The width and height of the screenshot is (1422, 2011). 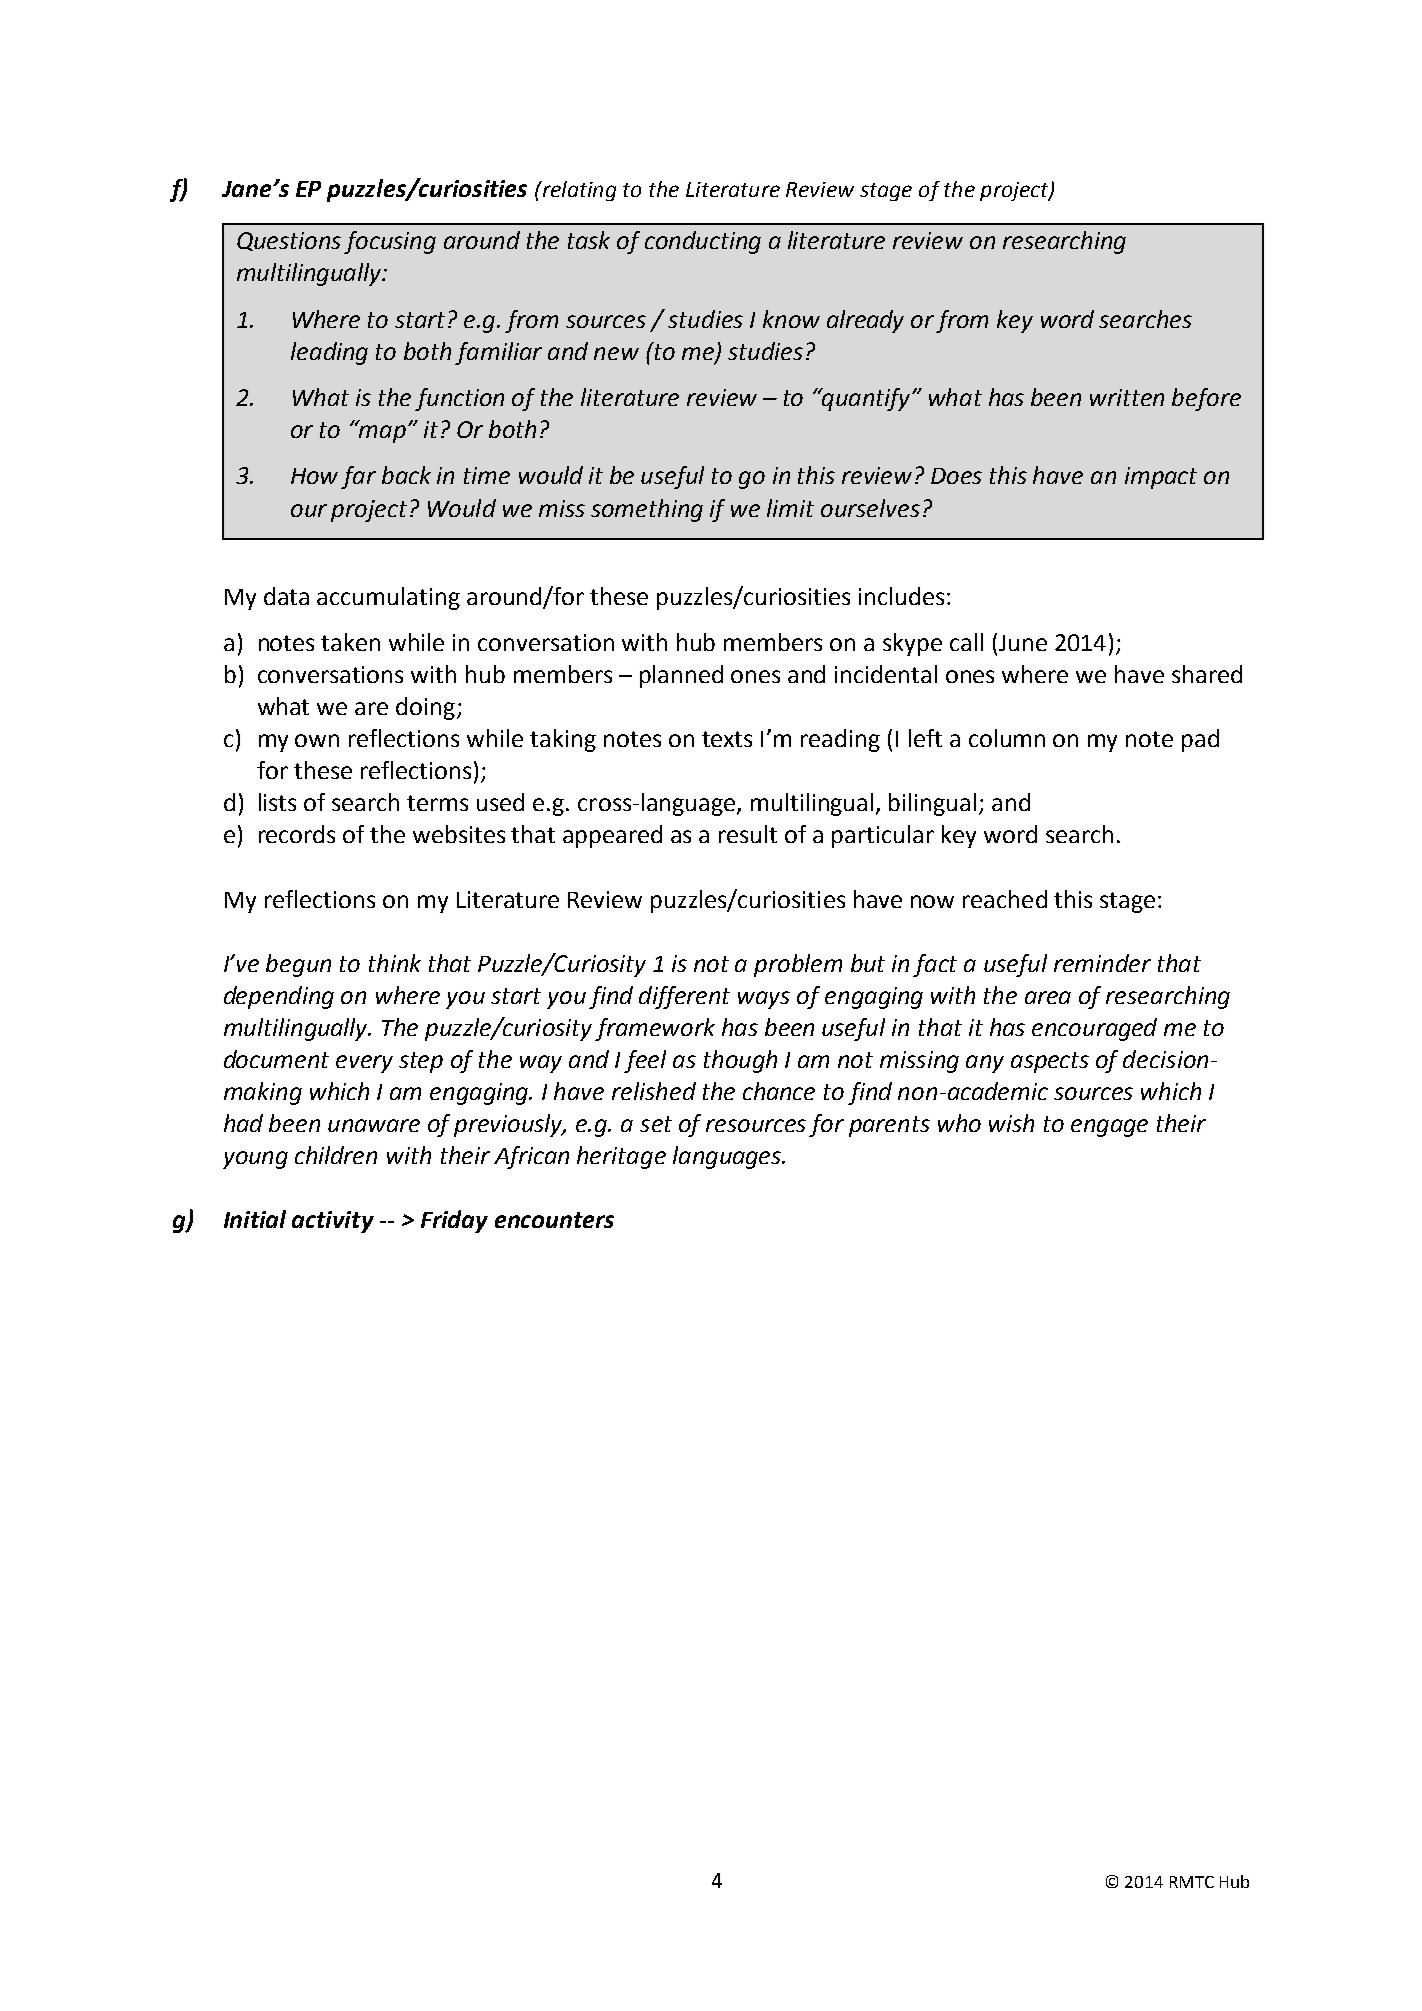 What do you see at coordinates (390, 242) in the screenshot?
I see `focusing` at bounding box center [390, 242].
